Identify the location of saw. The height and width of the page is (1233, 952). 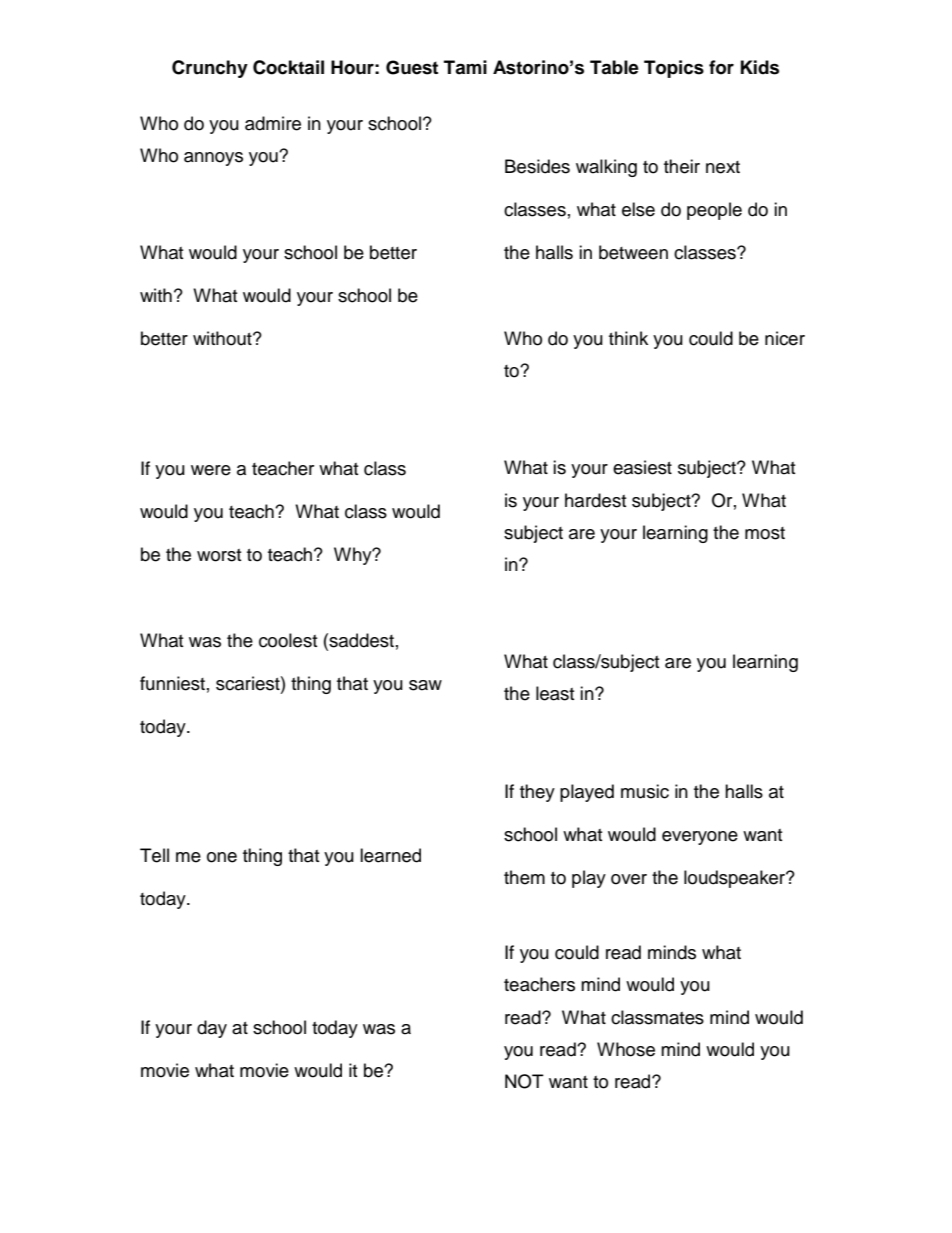
(425, 685).
